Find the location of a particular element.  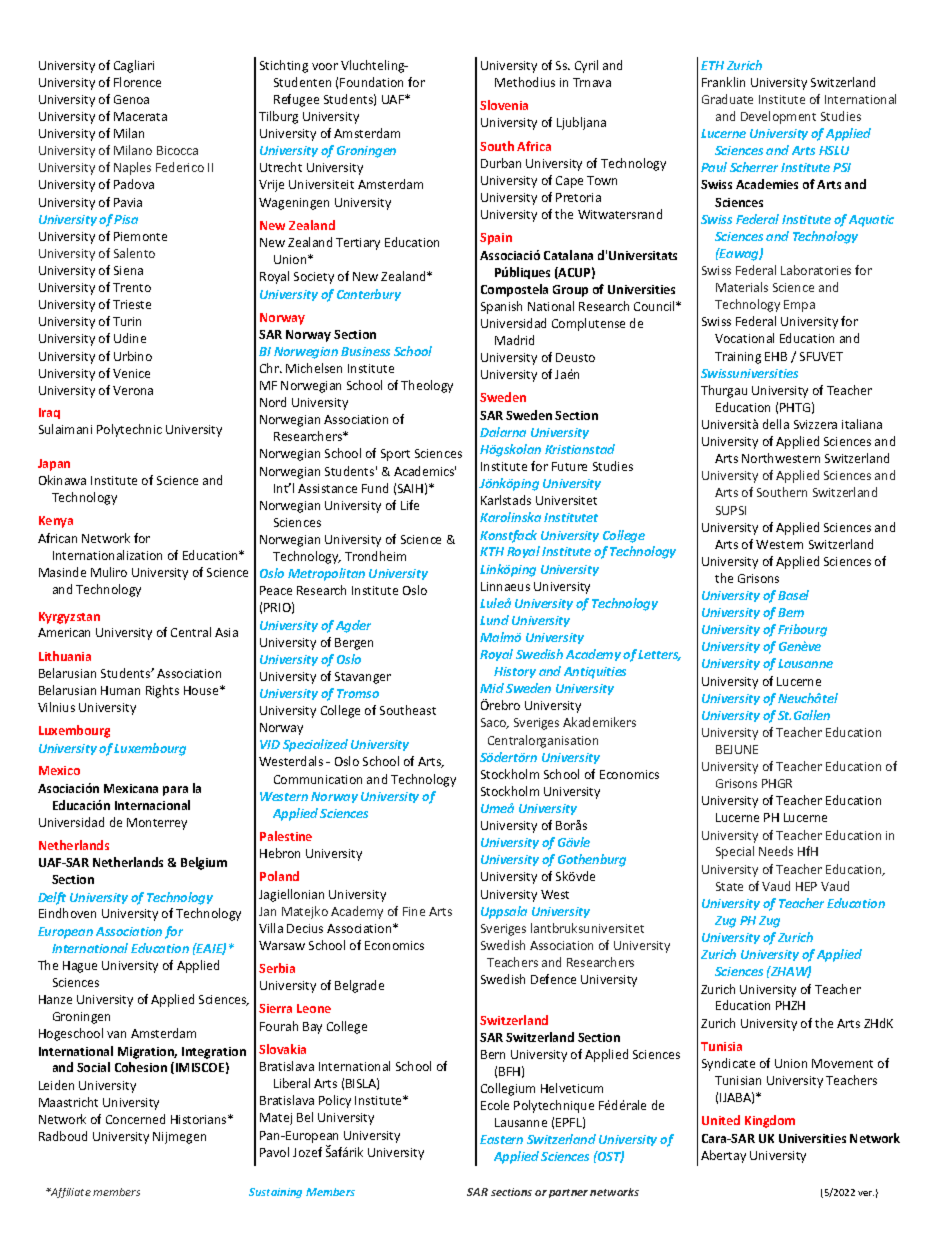

Genoa is located at coordinates (131, 99).
